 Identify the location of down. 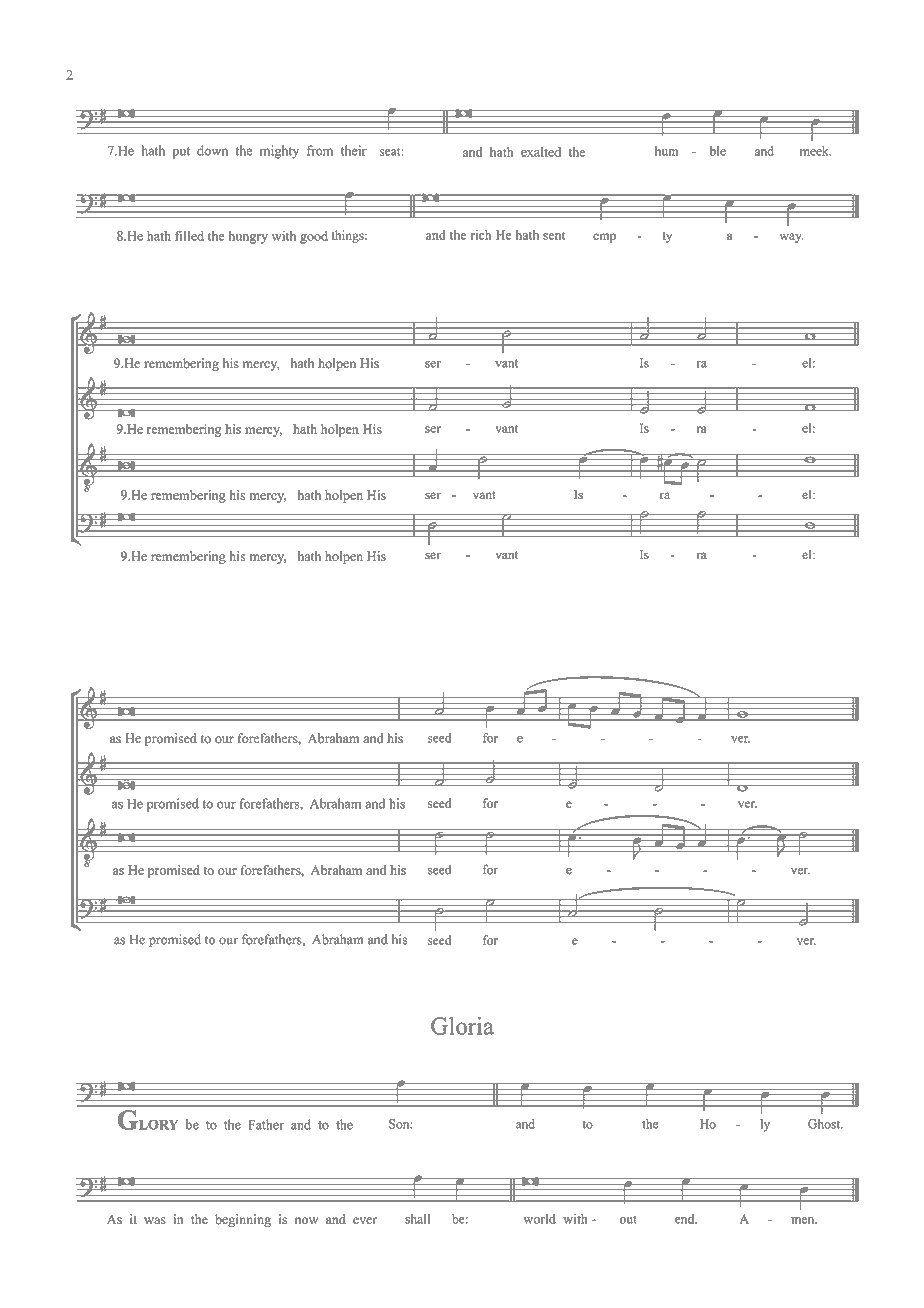
(212, 150).
